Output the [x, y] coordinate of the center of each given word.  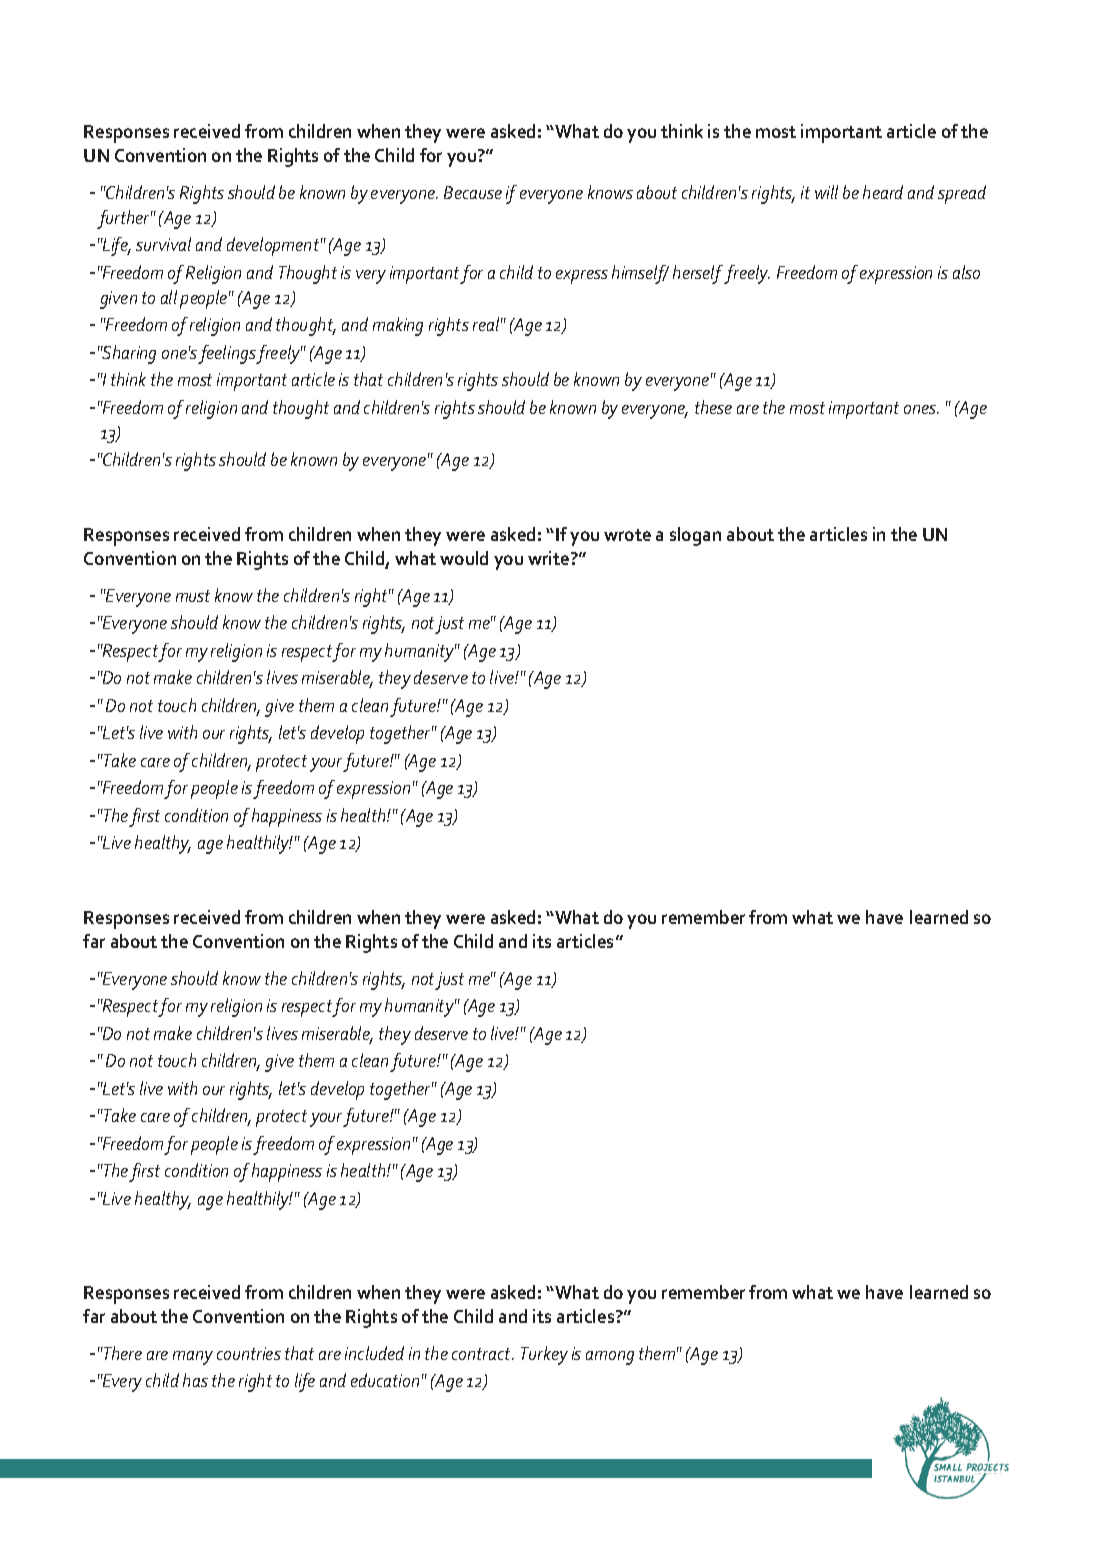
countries [249, 1353]
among [610, 1358]
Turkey [544, 1355]
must [193, 596]
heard [883, 192]
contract [483, 1354]
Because [473, 192]
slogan [695, 536]
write [550, 558]
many [193, 1358]
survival [163, 244]
